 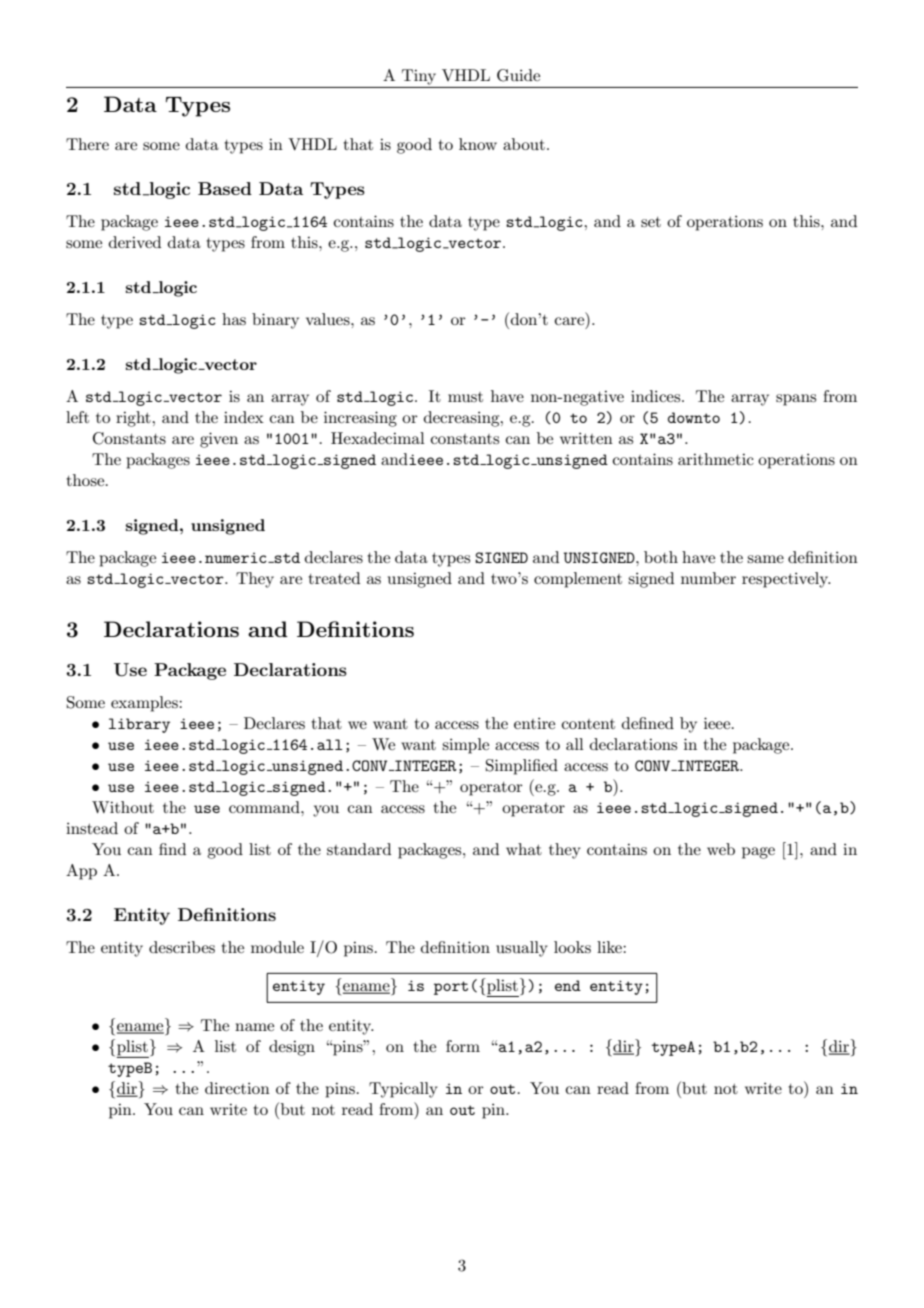 What do you see at coordinates (237, 1088) in the document?
I see `direction` at bounding box center [237, 1088].
